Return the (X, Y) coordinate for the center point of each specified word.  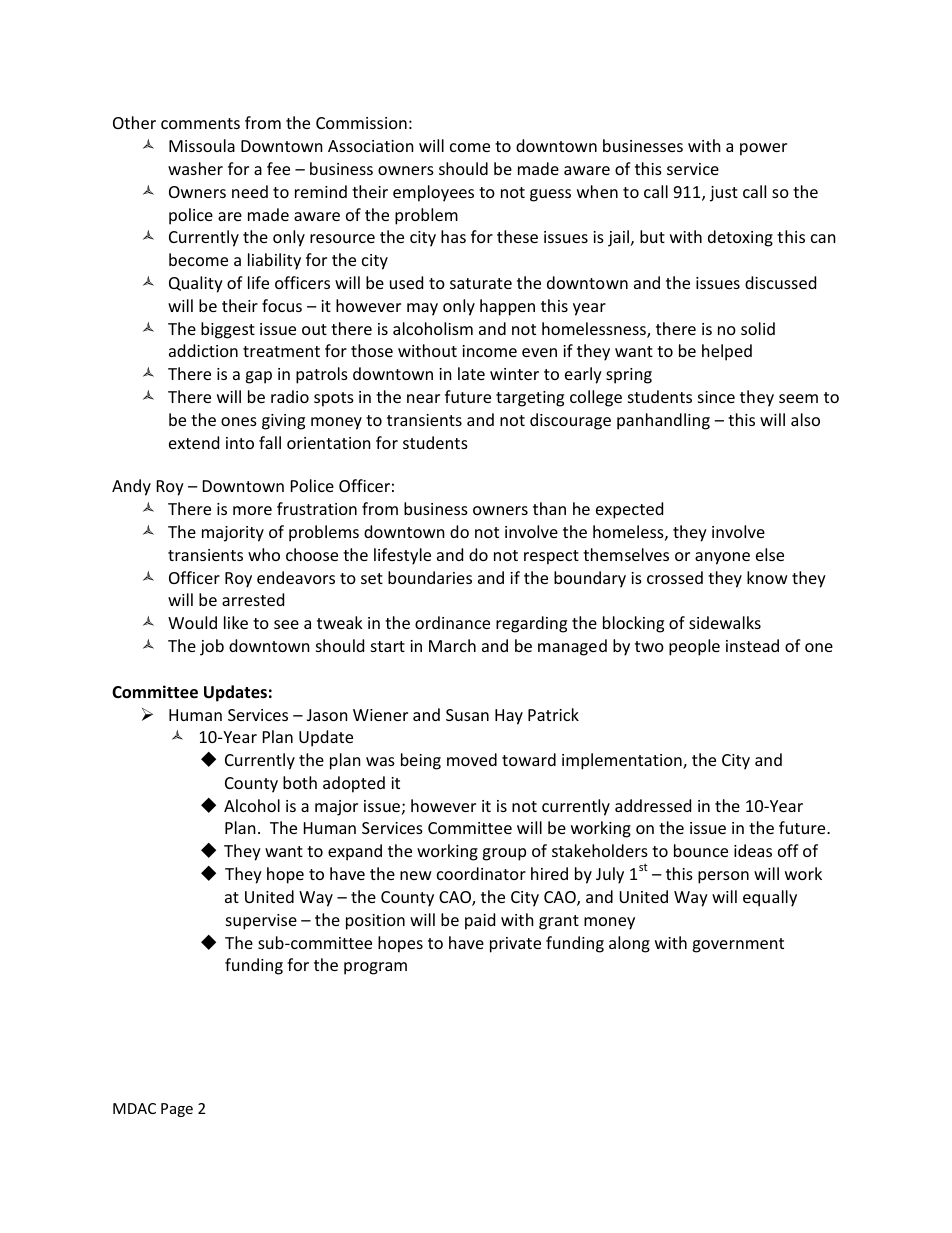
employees (433, 193)
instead (752, 645)
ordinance (452, 622)
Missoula (202, 145)
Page (177, 1110)
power (763, 149)
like (236, 622)
